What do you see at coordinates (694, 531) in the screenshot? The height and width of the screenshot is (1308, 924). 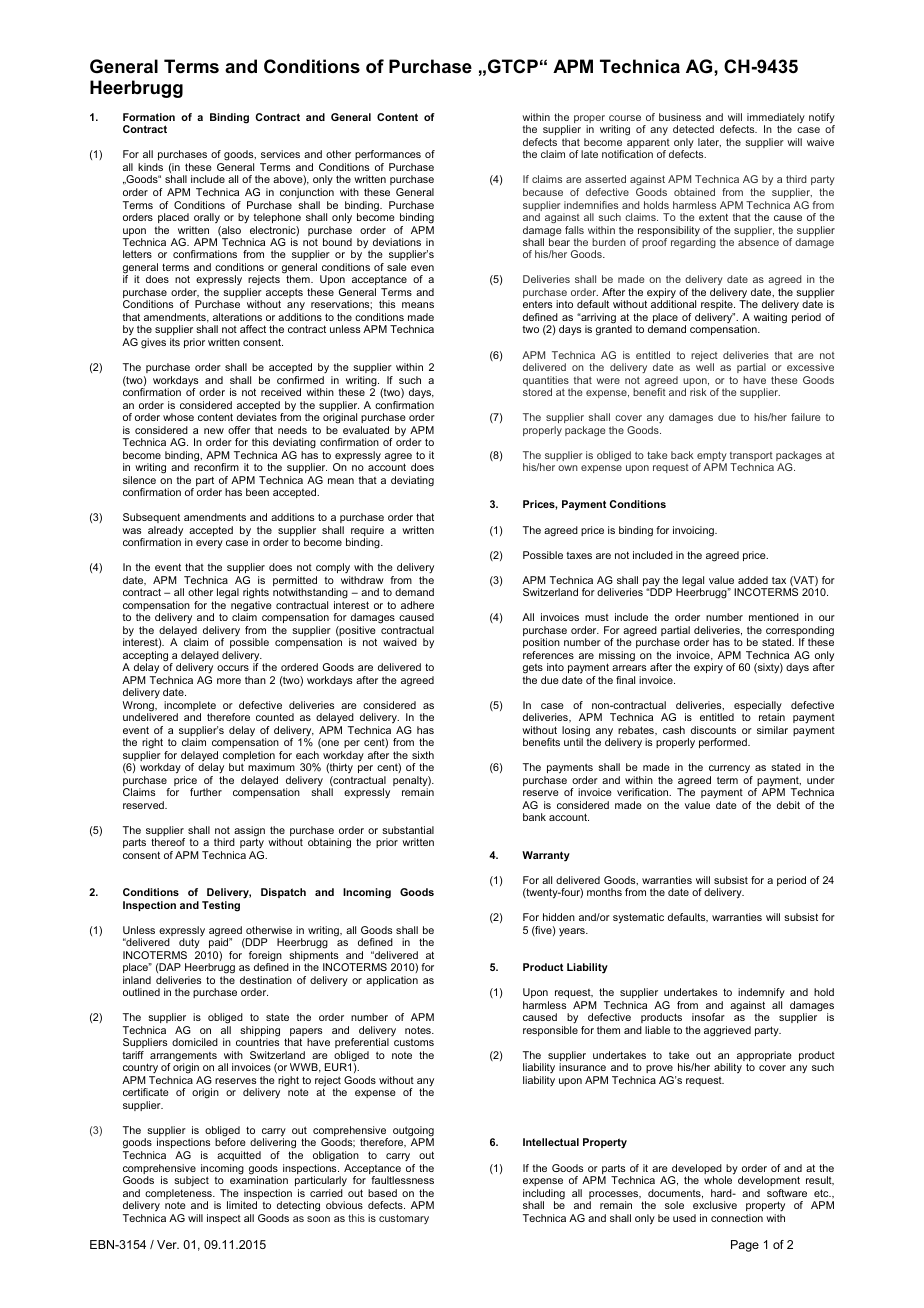 I see `invoicing` at bounding box center [694, 531].
